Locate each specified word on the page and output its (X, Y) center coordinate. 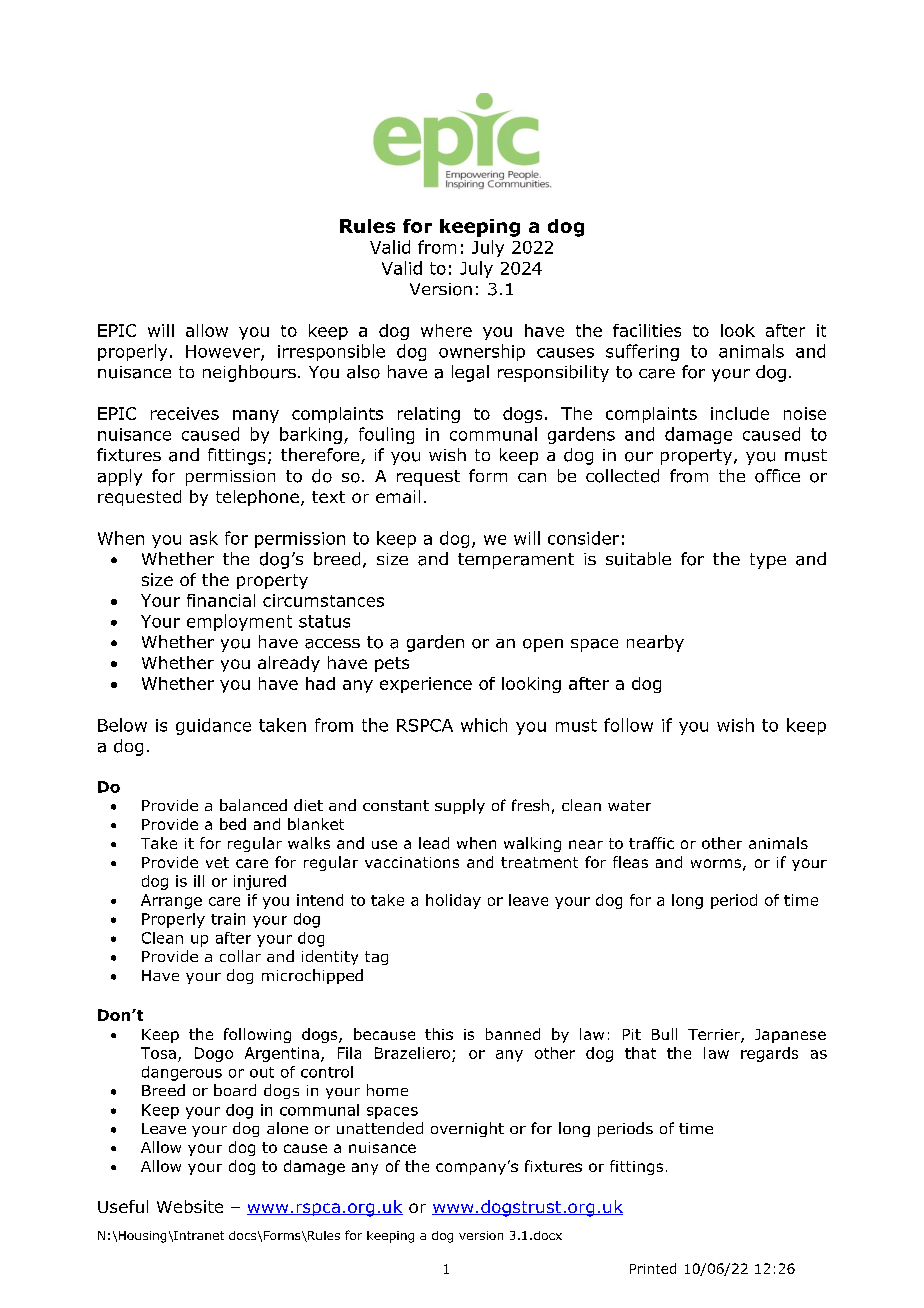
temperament (516, 561)
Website (190, 1206)
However (224, 352)
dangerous (182, 1073)
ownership (482, 352)
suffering (642, 352)
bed (233, 824)
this (439, 1034)
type (768, 561)
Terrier (715, 1036)
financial (221, 600)
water (629, 805)
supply (460, 806)
